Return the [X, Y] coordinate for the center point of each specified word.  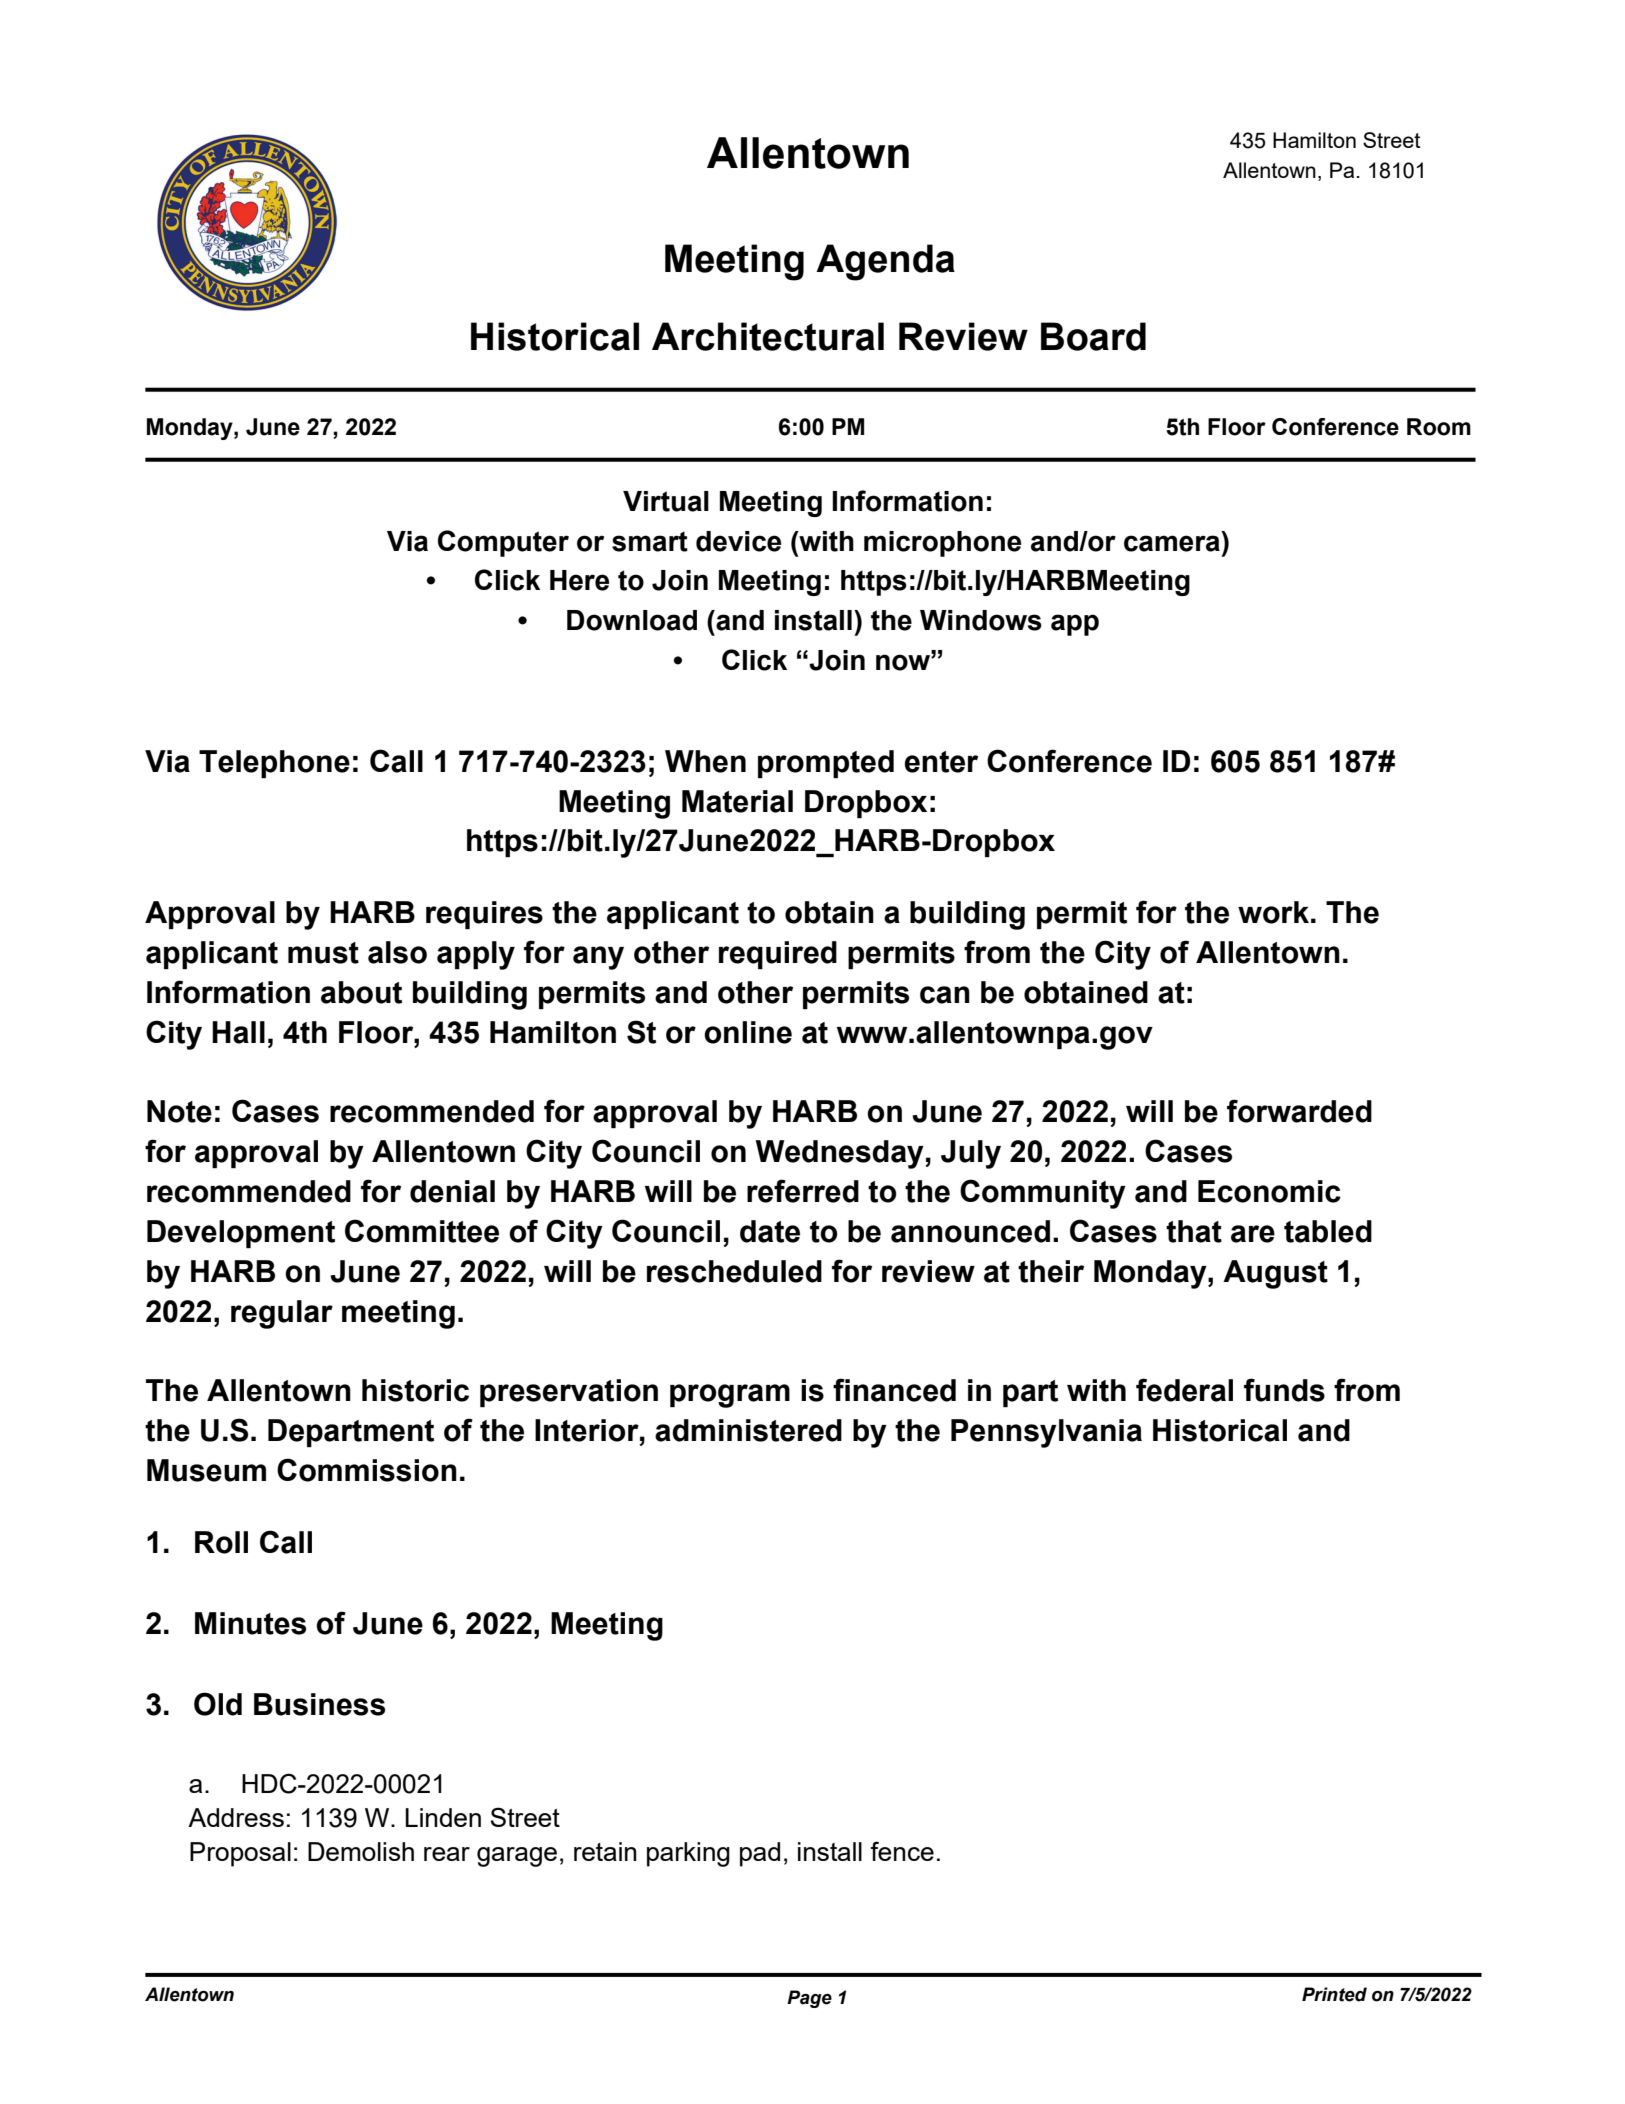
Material [737, 801]
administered [748, 1430]
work [1273, 912]
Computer [503, 543]
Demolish [361, 1851]
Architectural [768, 336]
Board [1093, 336]
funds [1284, 1390]
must [323, 953]
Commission [367, 1470]
